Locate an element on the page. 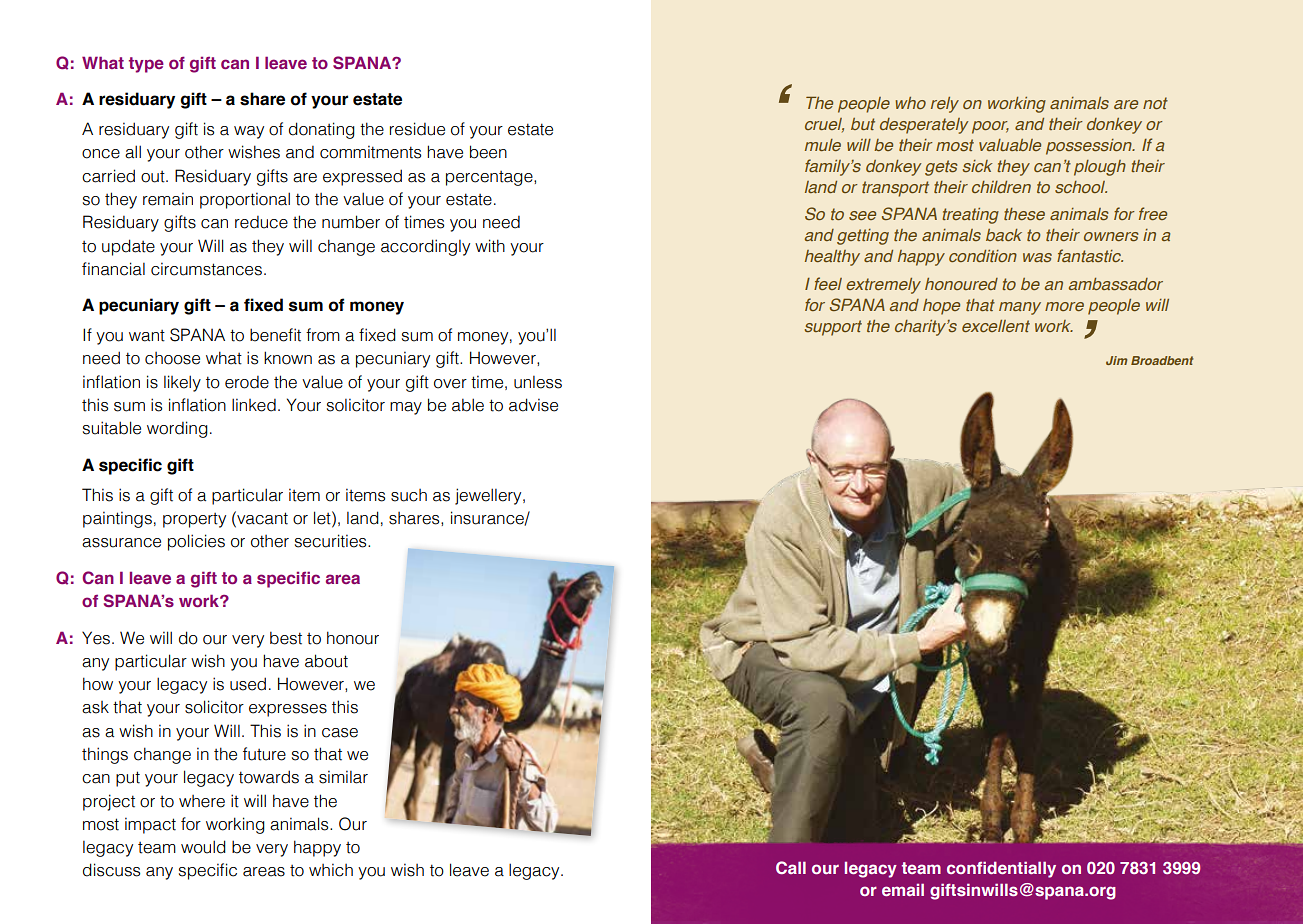 Image resolution: width=1303 pixels, height=924 pixels. type is located at coordinates (146, 65).
